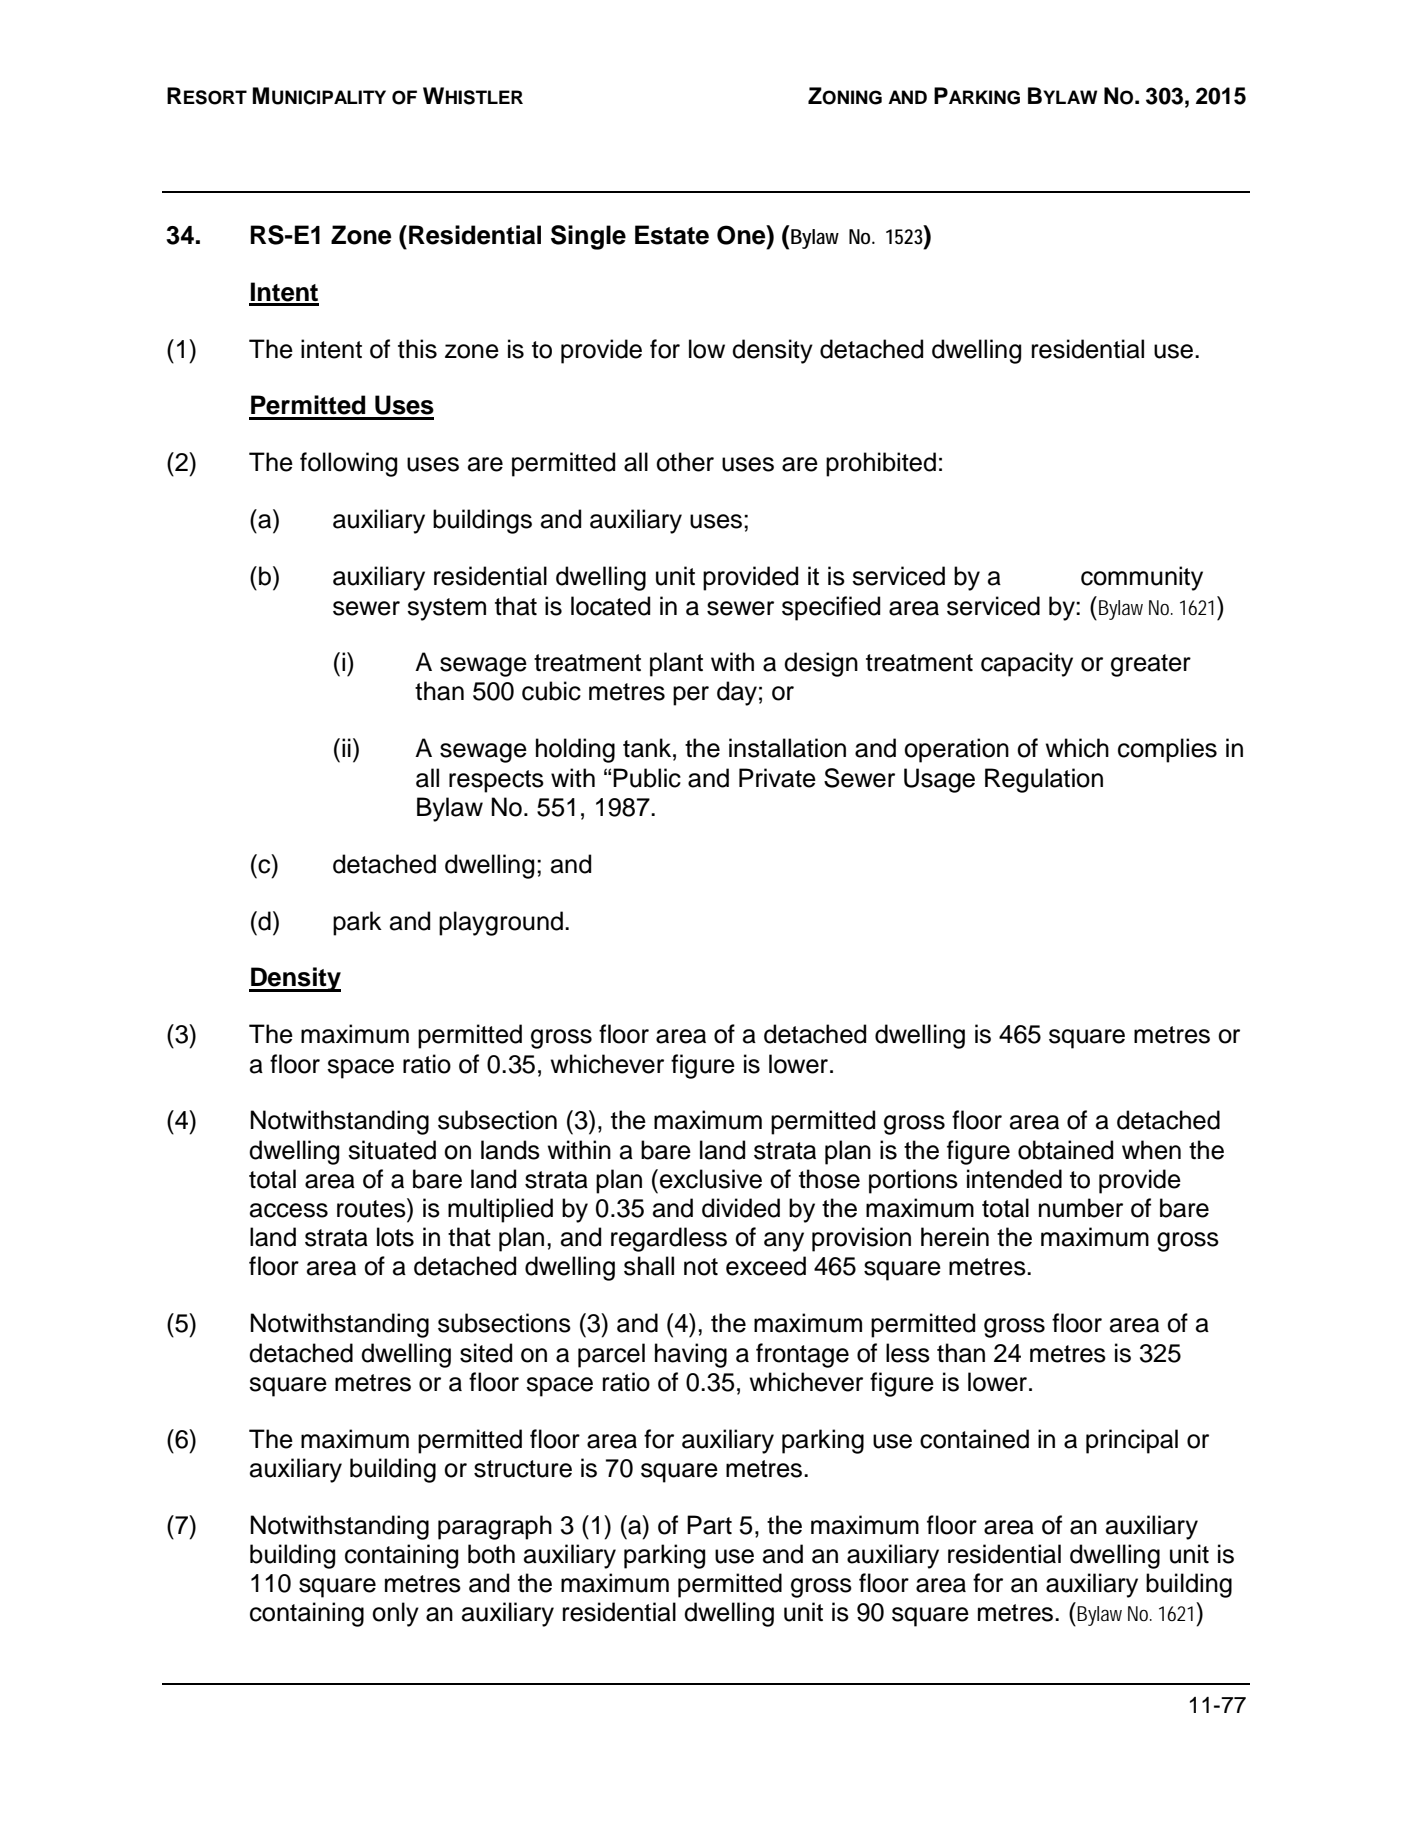 The image size is (1413, 1828). What do you see at coordinates (417, 349) in the screenshot?
I see `this` at bounding box center [417, 349].
